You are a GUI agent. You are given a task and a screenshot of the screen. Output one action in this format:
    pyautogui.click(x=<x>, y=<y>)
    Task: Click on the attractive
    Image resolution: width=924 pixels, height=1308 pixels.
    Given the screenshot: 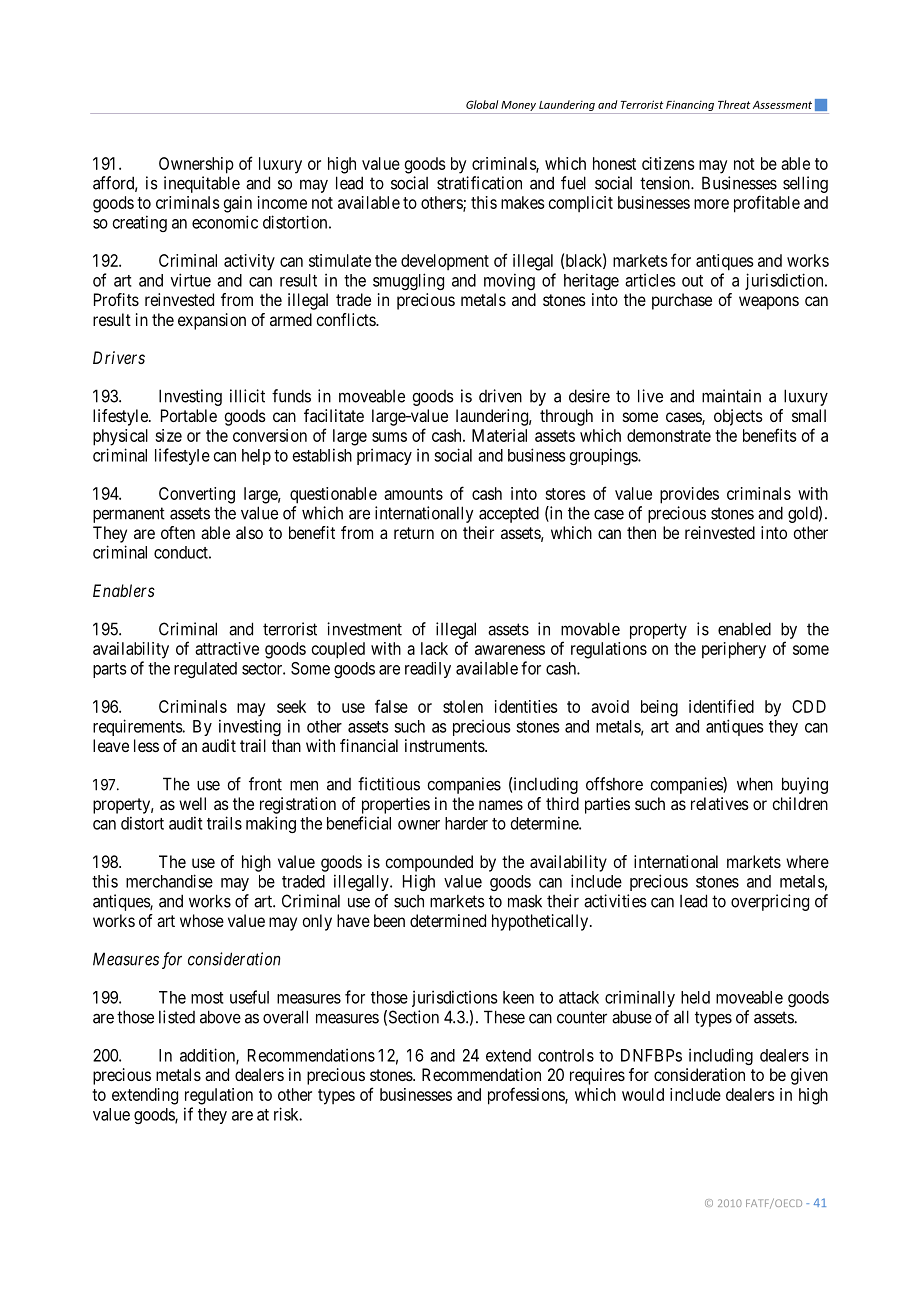 What is the action you would take?
    pyautogui.click(x=227, y=648)
